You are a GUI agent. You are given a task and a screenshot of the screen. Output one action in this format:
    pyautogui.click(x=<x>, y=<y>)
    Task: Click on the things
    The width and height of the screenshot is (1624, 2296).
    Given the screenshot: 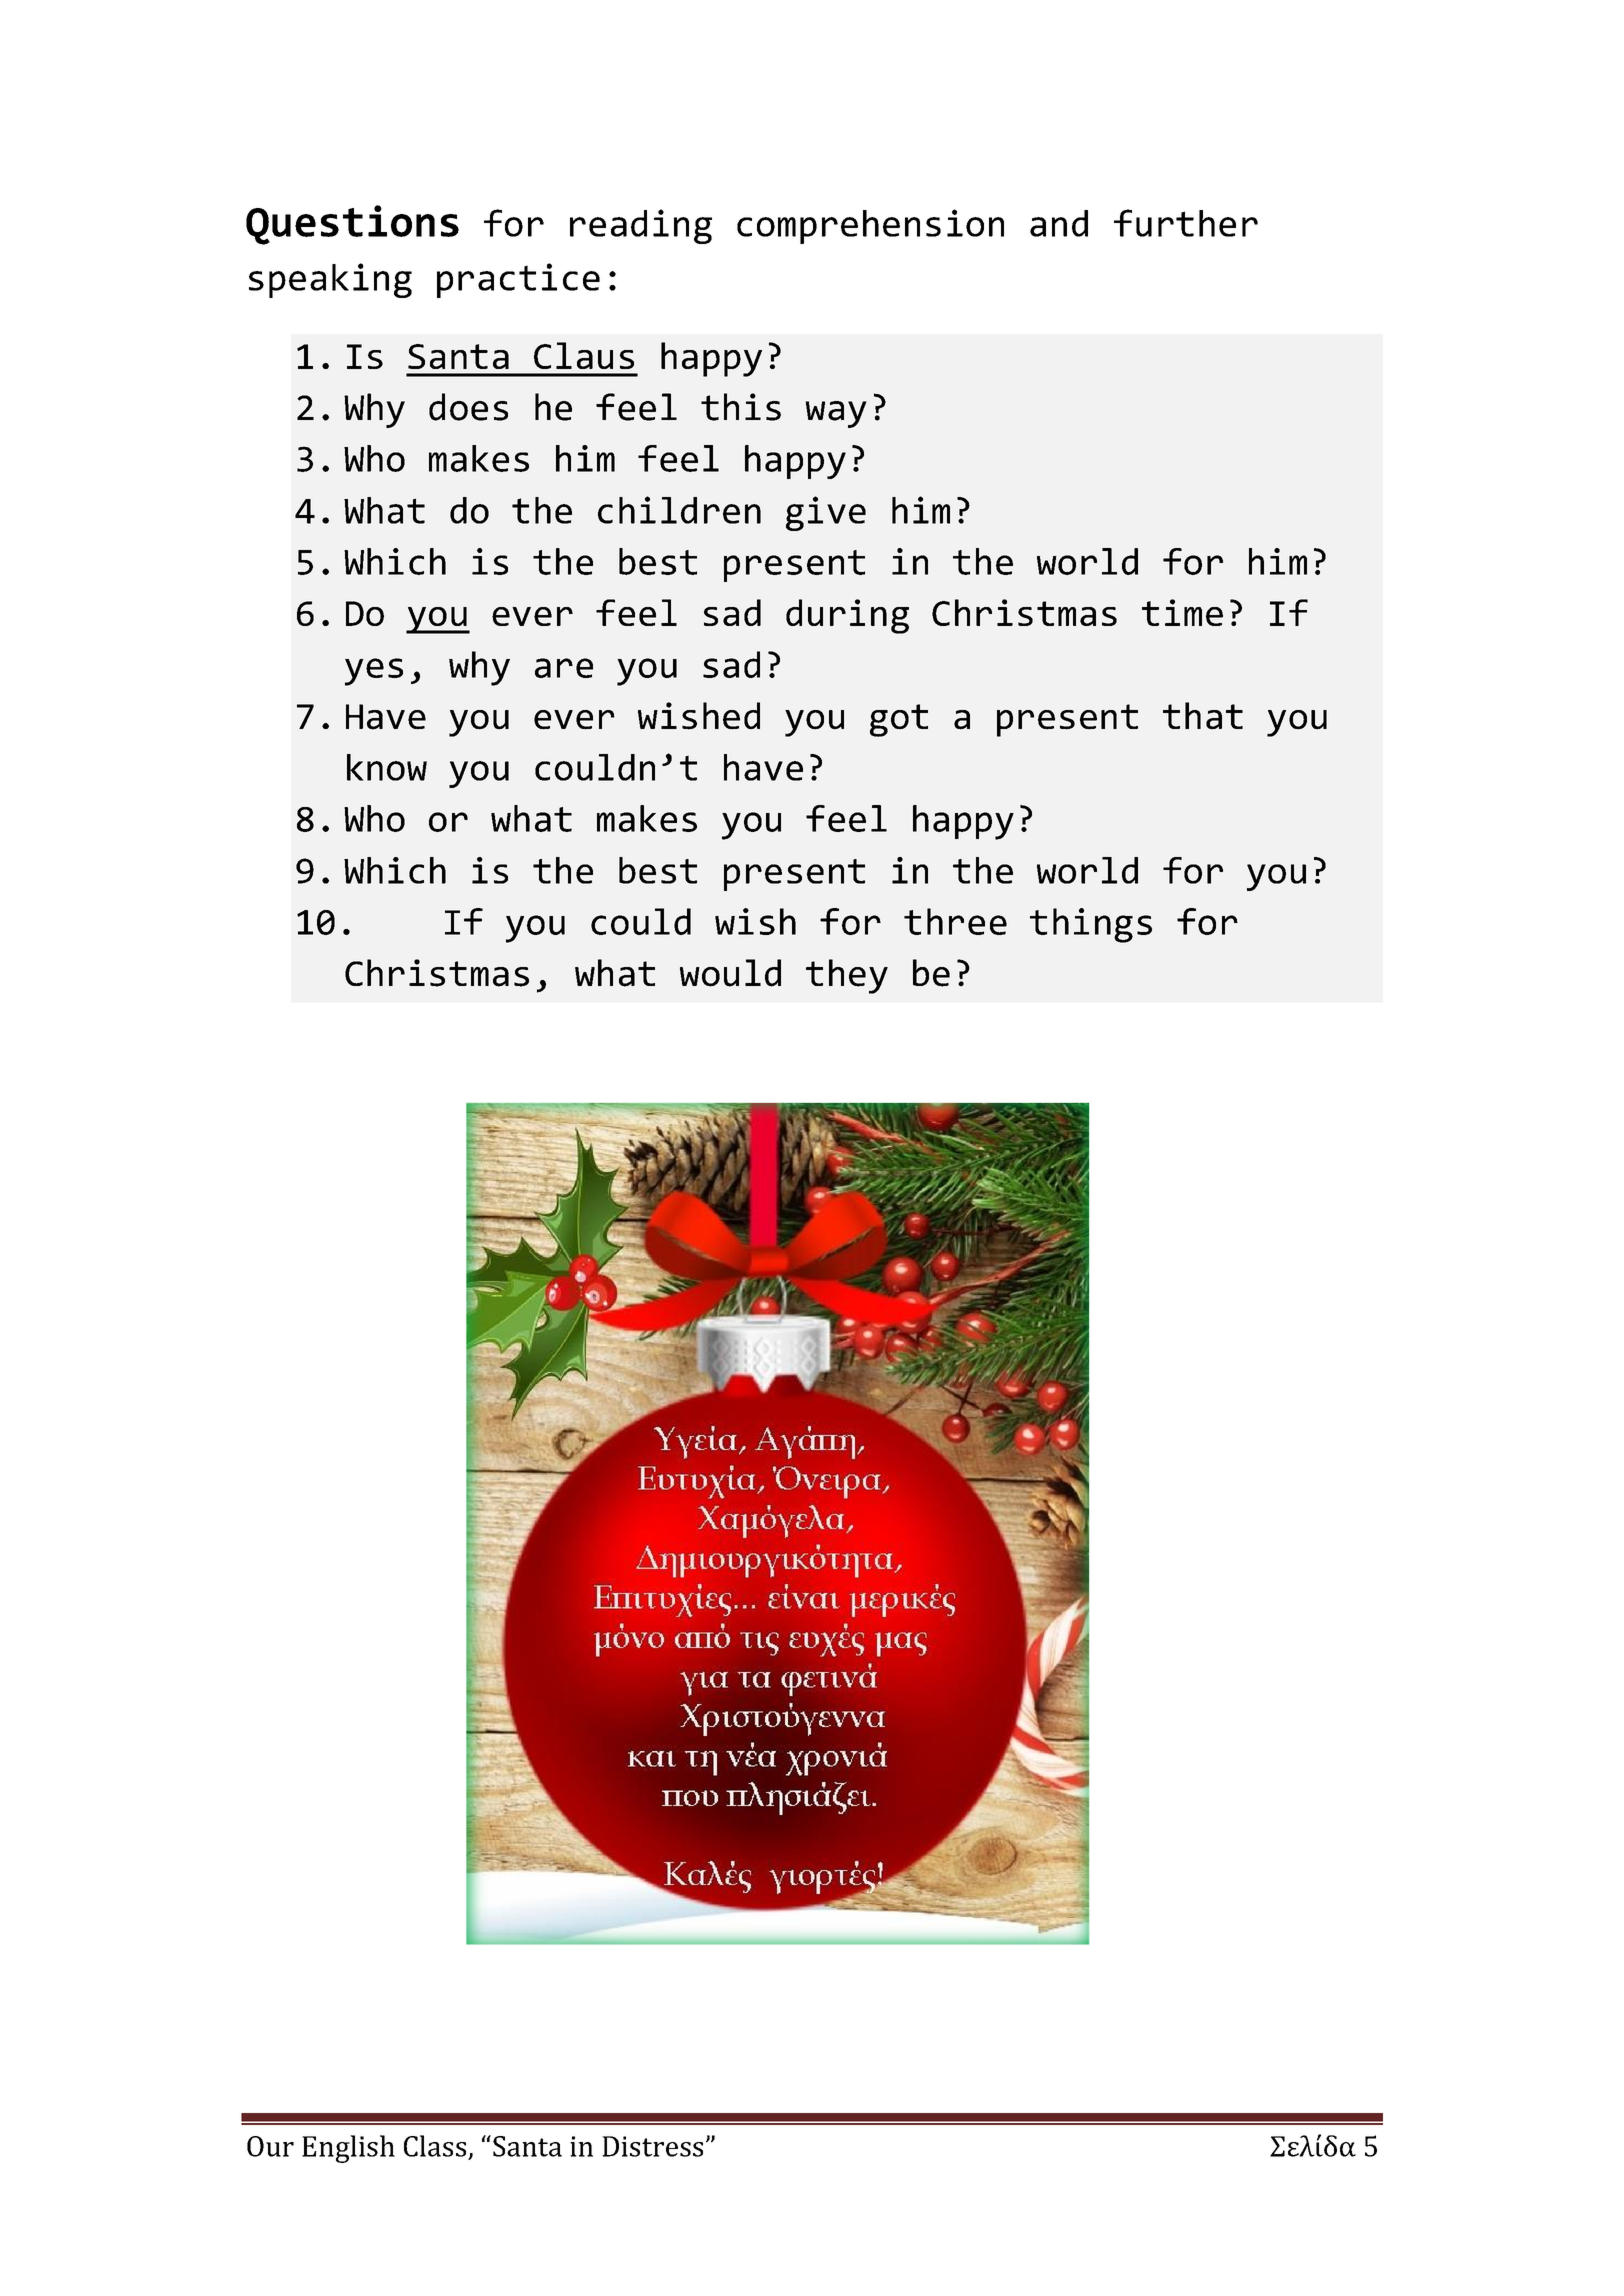 What is the action you would take?
    pyautogui.click(x=1091, y=925)
